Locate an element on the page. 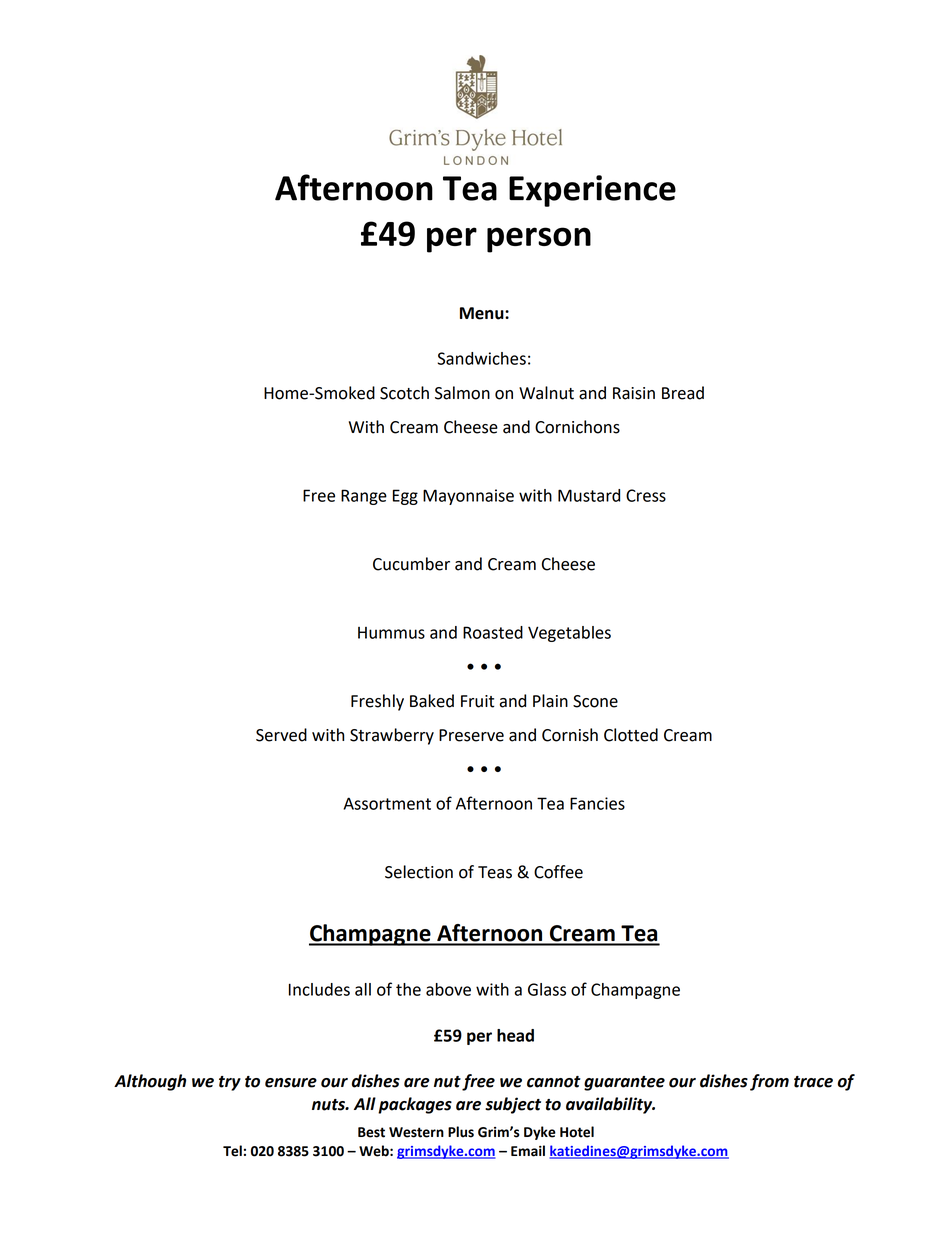 The height and width of the document is (1233, 952). Served is located at coordinates (281, 735).
